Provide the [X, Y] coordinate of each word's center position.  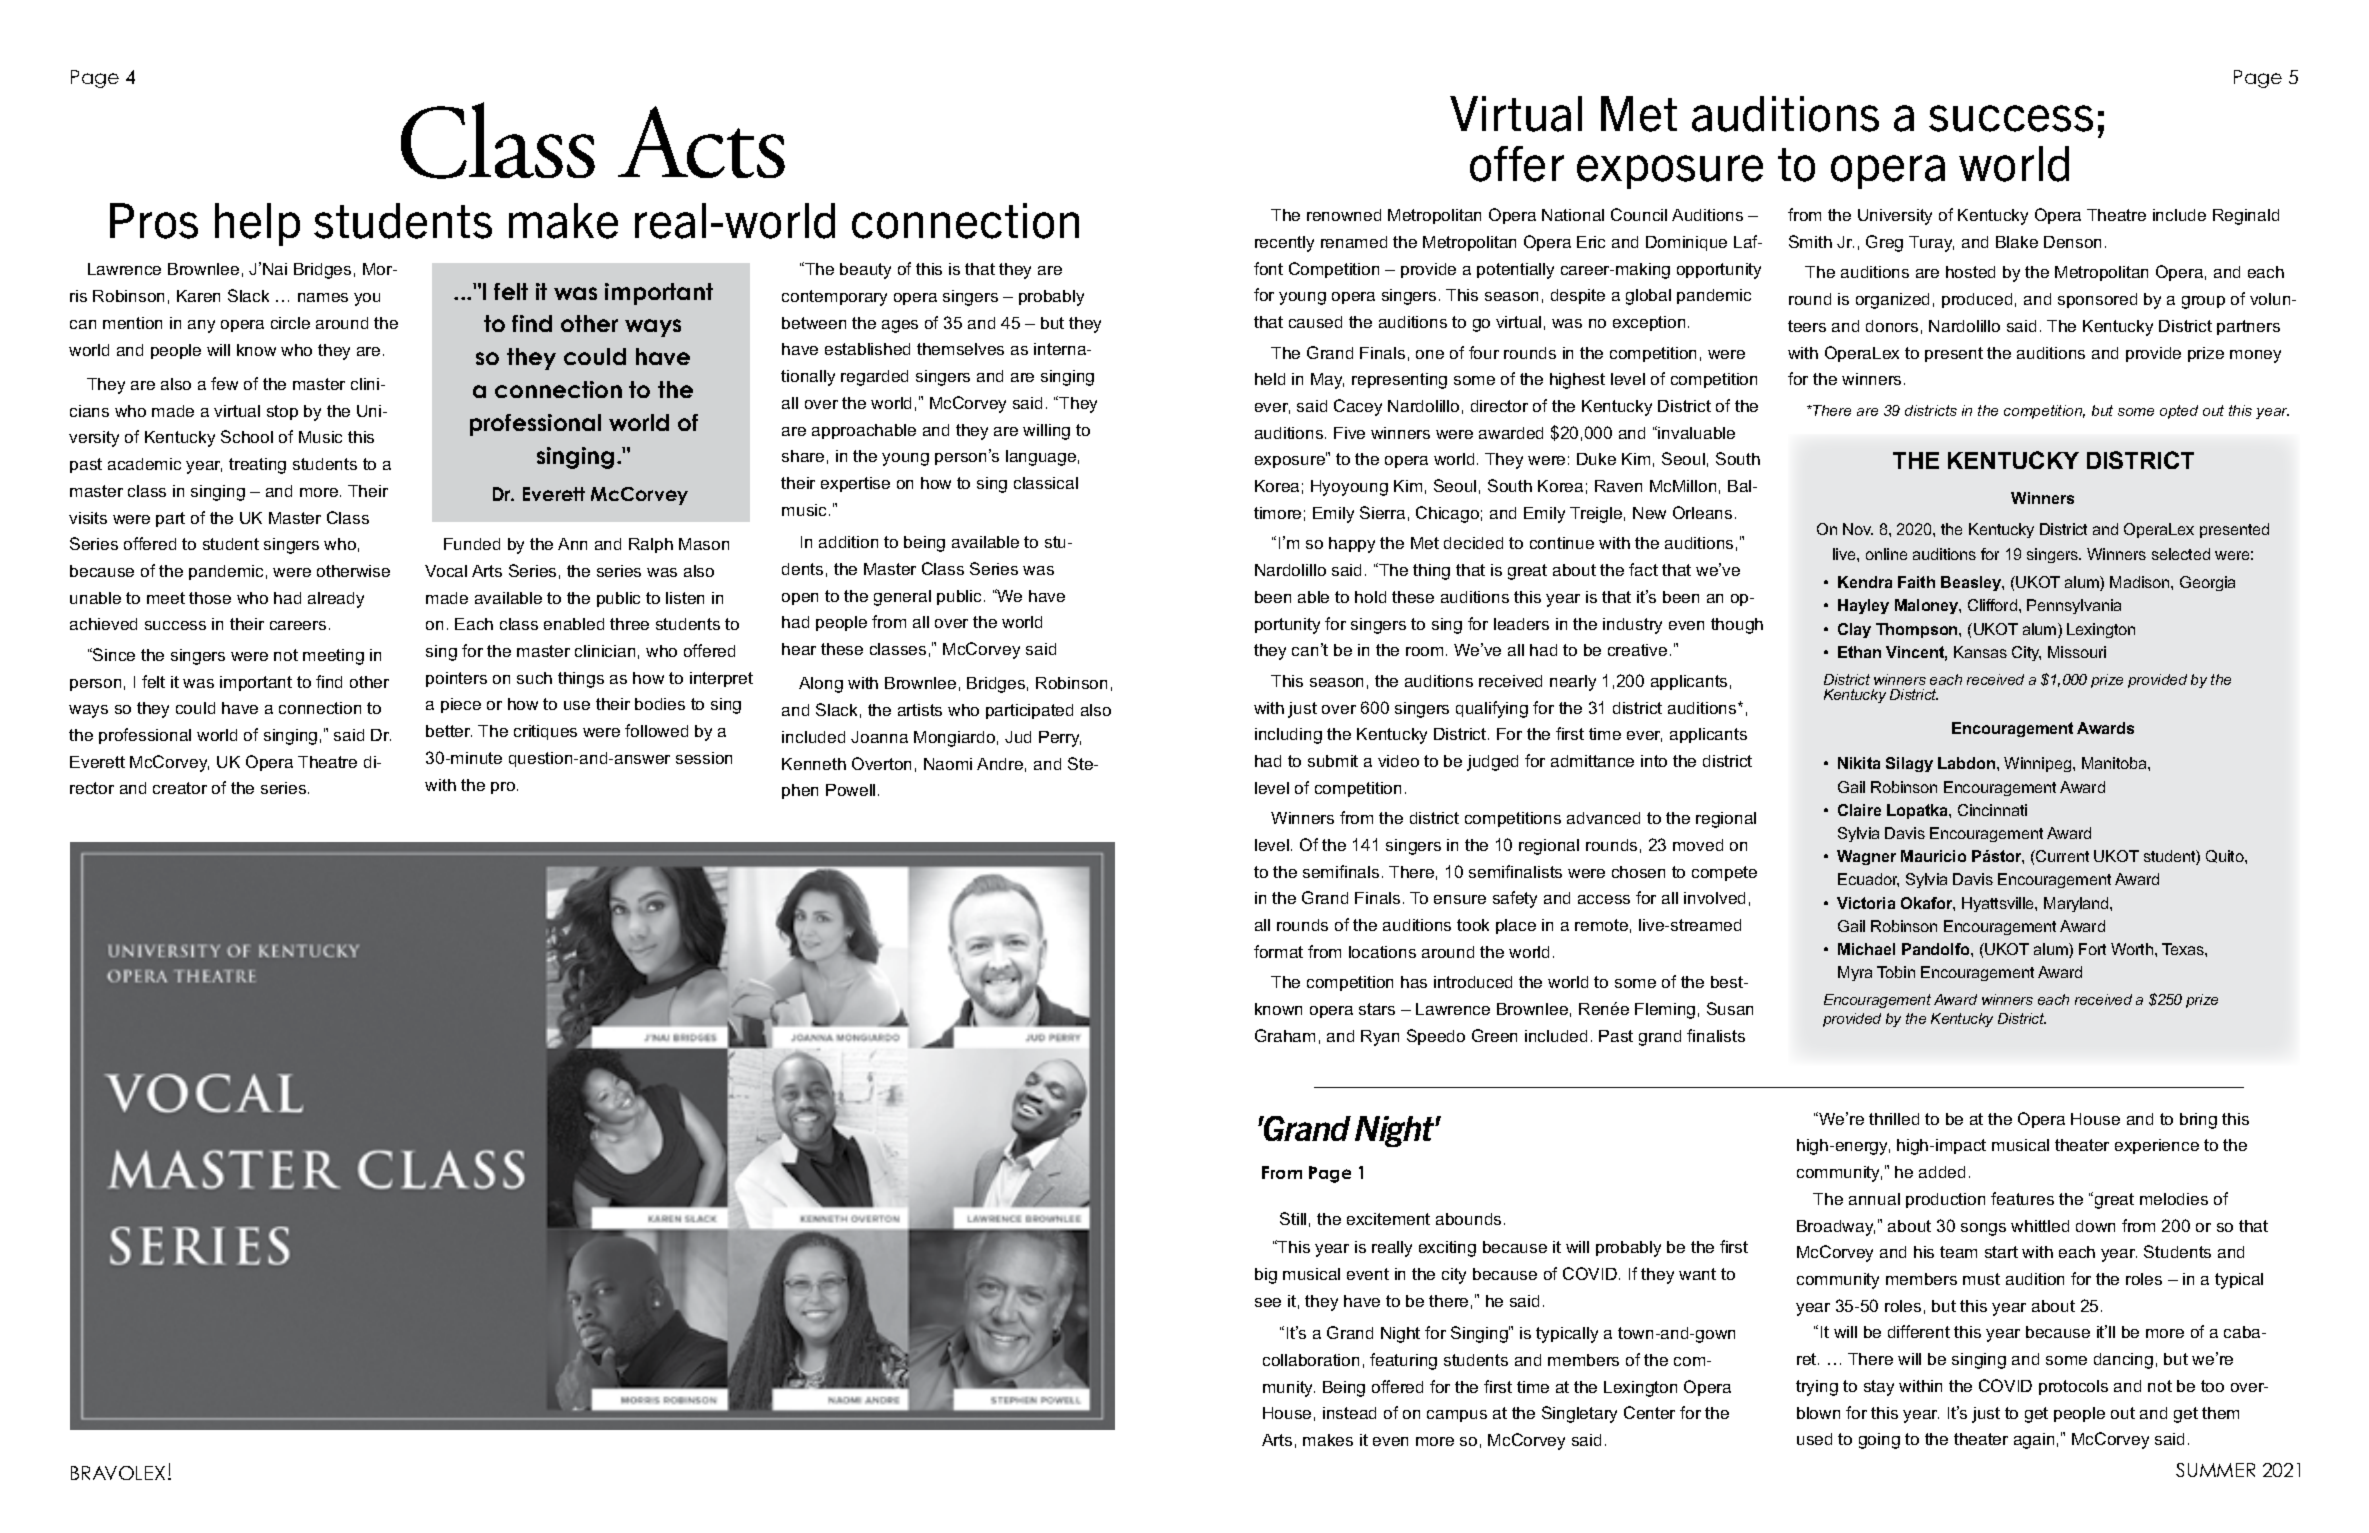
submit [1333, 761]
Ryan [1380, 1038]
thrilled [1894, 1119]
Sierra [1382, 512]
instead [1349, 1413]
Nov [1858, 529]
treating [257, 466]
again [2034, 1441]
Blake [2017, 242]
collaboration [1311, 1360]
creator [180, 788]
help [257, 224]
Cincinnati [1992, 810]
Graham [1285, 1035]
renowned [1344, 215]
